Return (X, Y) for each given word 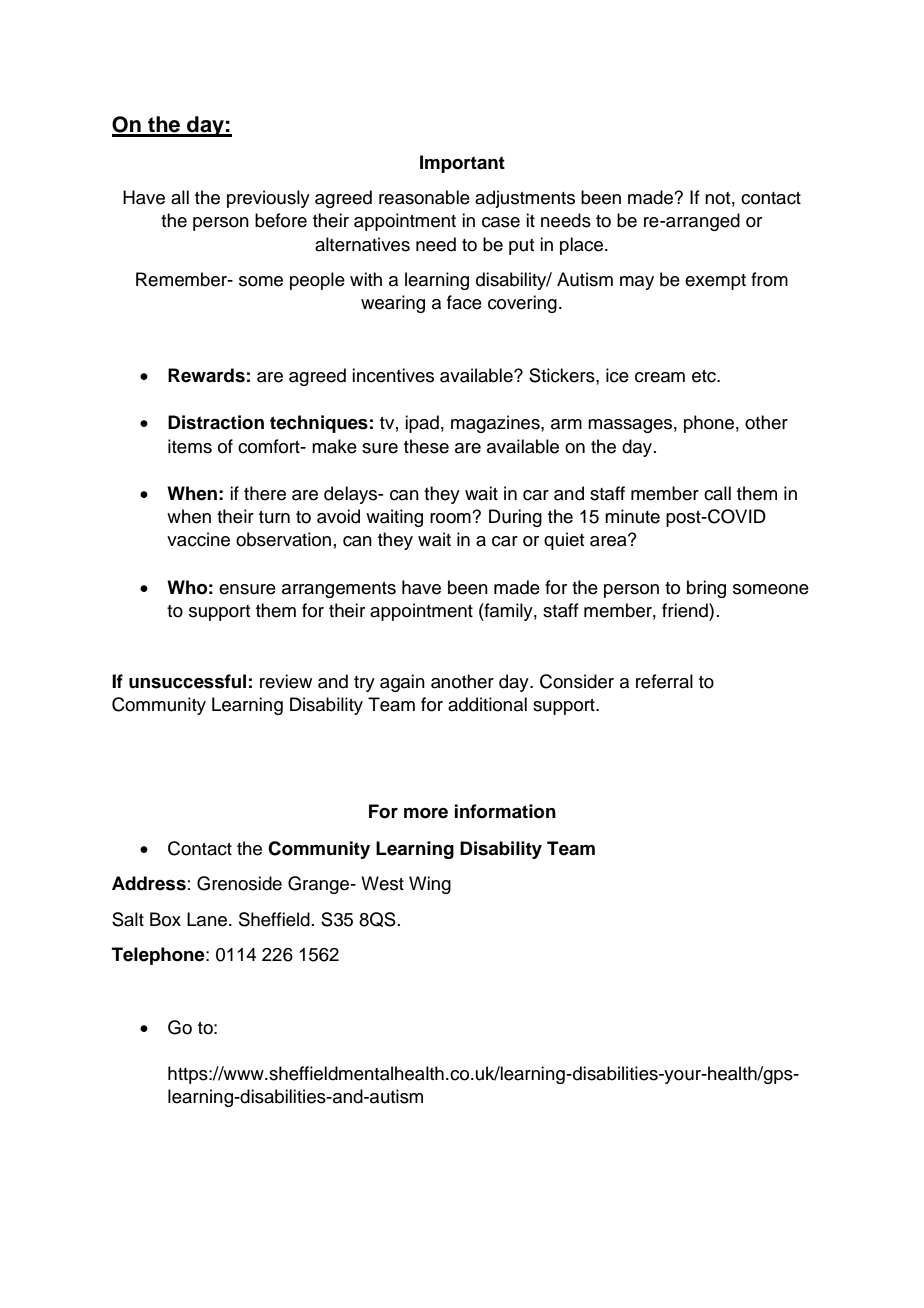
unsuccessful (187, 681)
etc (705, 376)
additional (487, 704)
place (581, 246)
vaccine (198, 539)
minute (632, 516)
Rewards (206, 375)
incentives (393, 375)
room (451, 518)
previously (268, 199)
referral (664, 681)
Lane (208, 919)
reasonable (424, 197)
